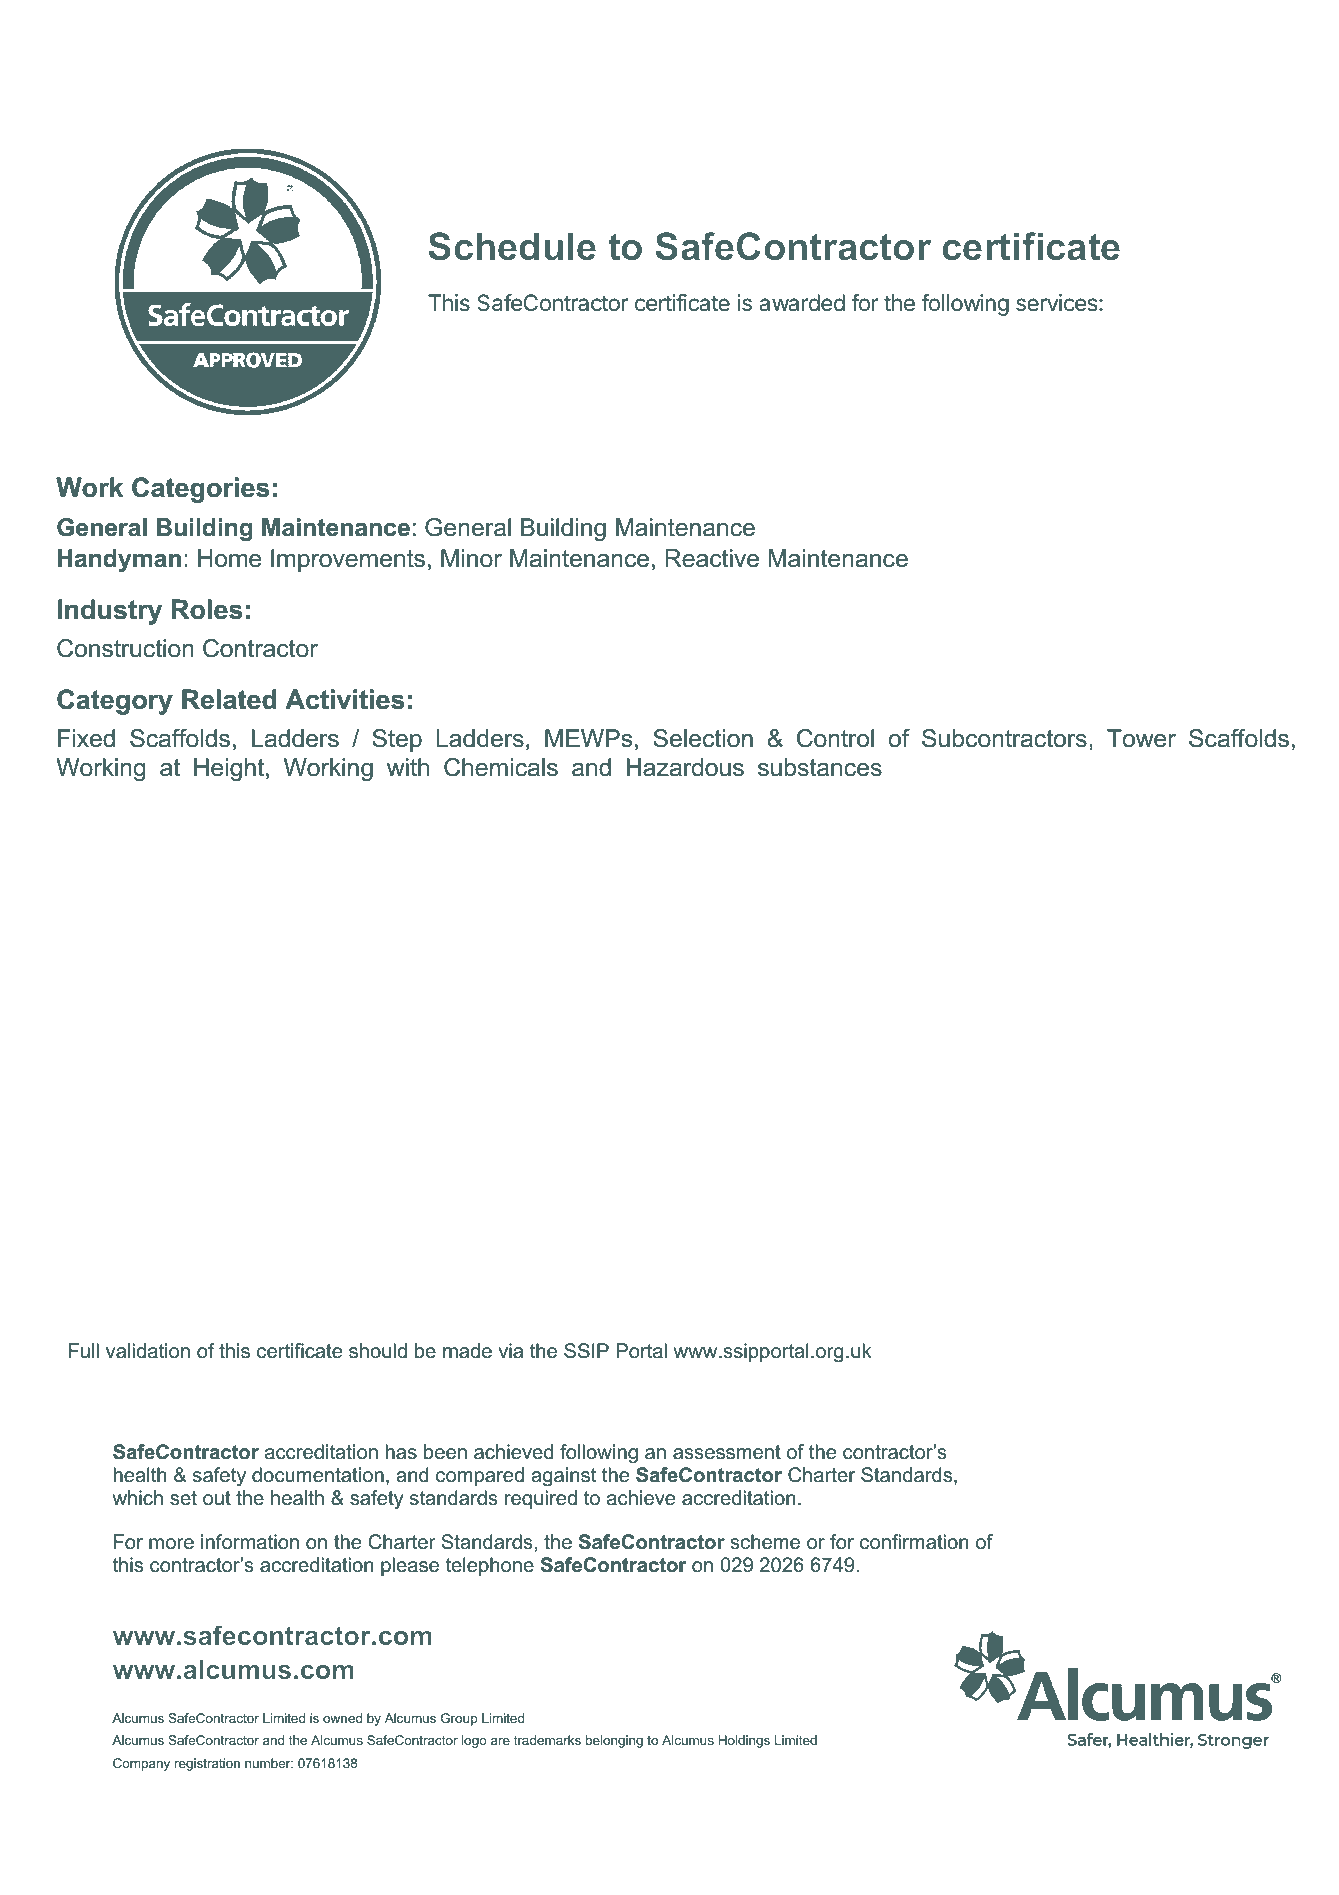 This document has width=1339, height=1895. What do you see at coordinates (1058, 303) in the document?
I see `services` at bounding box center [1058, 303].
